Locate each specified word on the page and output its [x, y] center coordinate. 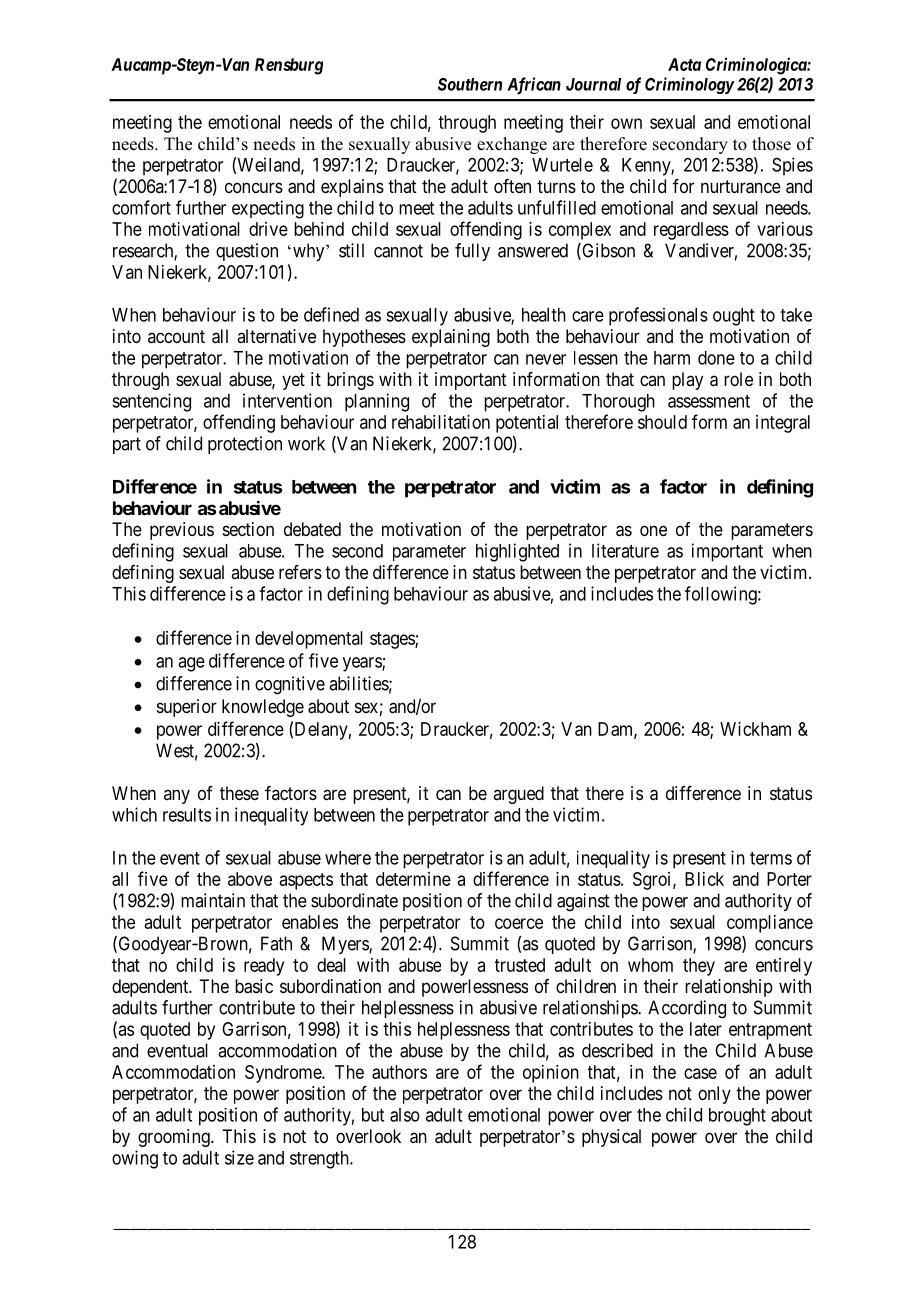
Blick [704, 879]
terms [771, 858]
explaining [451, 338]
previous [182, 531]
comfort [141, 207]
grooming [175, 1138]
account [176, 336]
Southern [470, 84]
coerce [519, 923]
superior [187, 708]
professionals [658, 316]
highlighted [517, 552]
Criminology [689, 85]
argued [518, 795]
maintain [213, 900]
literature [625, 550]
